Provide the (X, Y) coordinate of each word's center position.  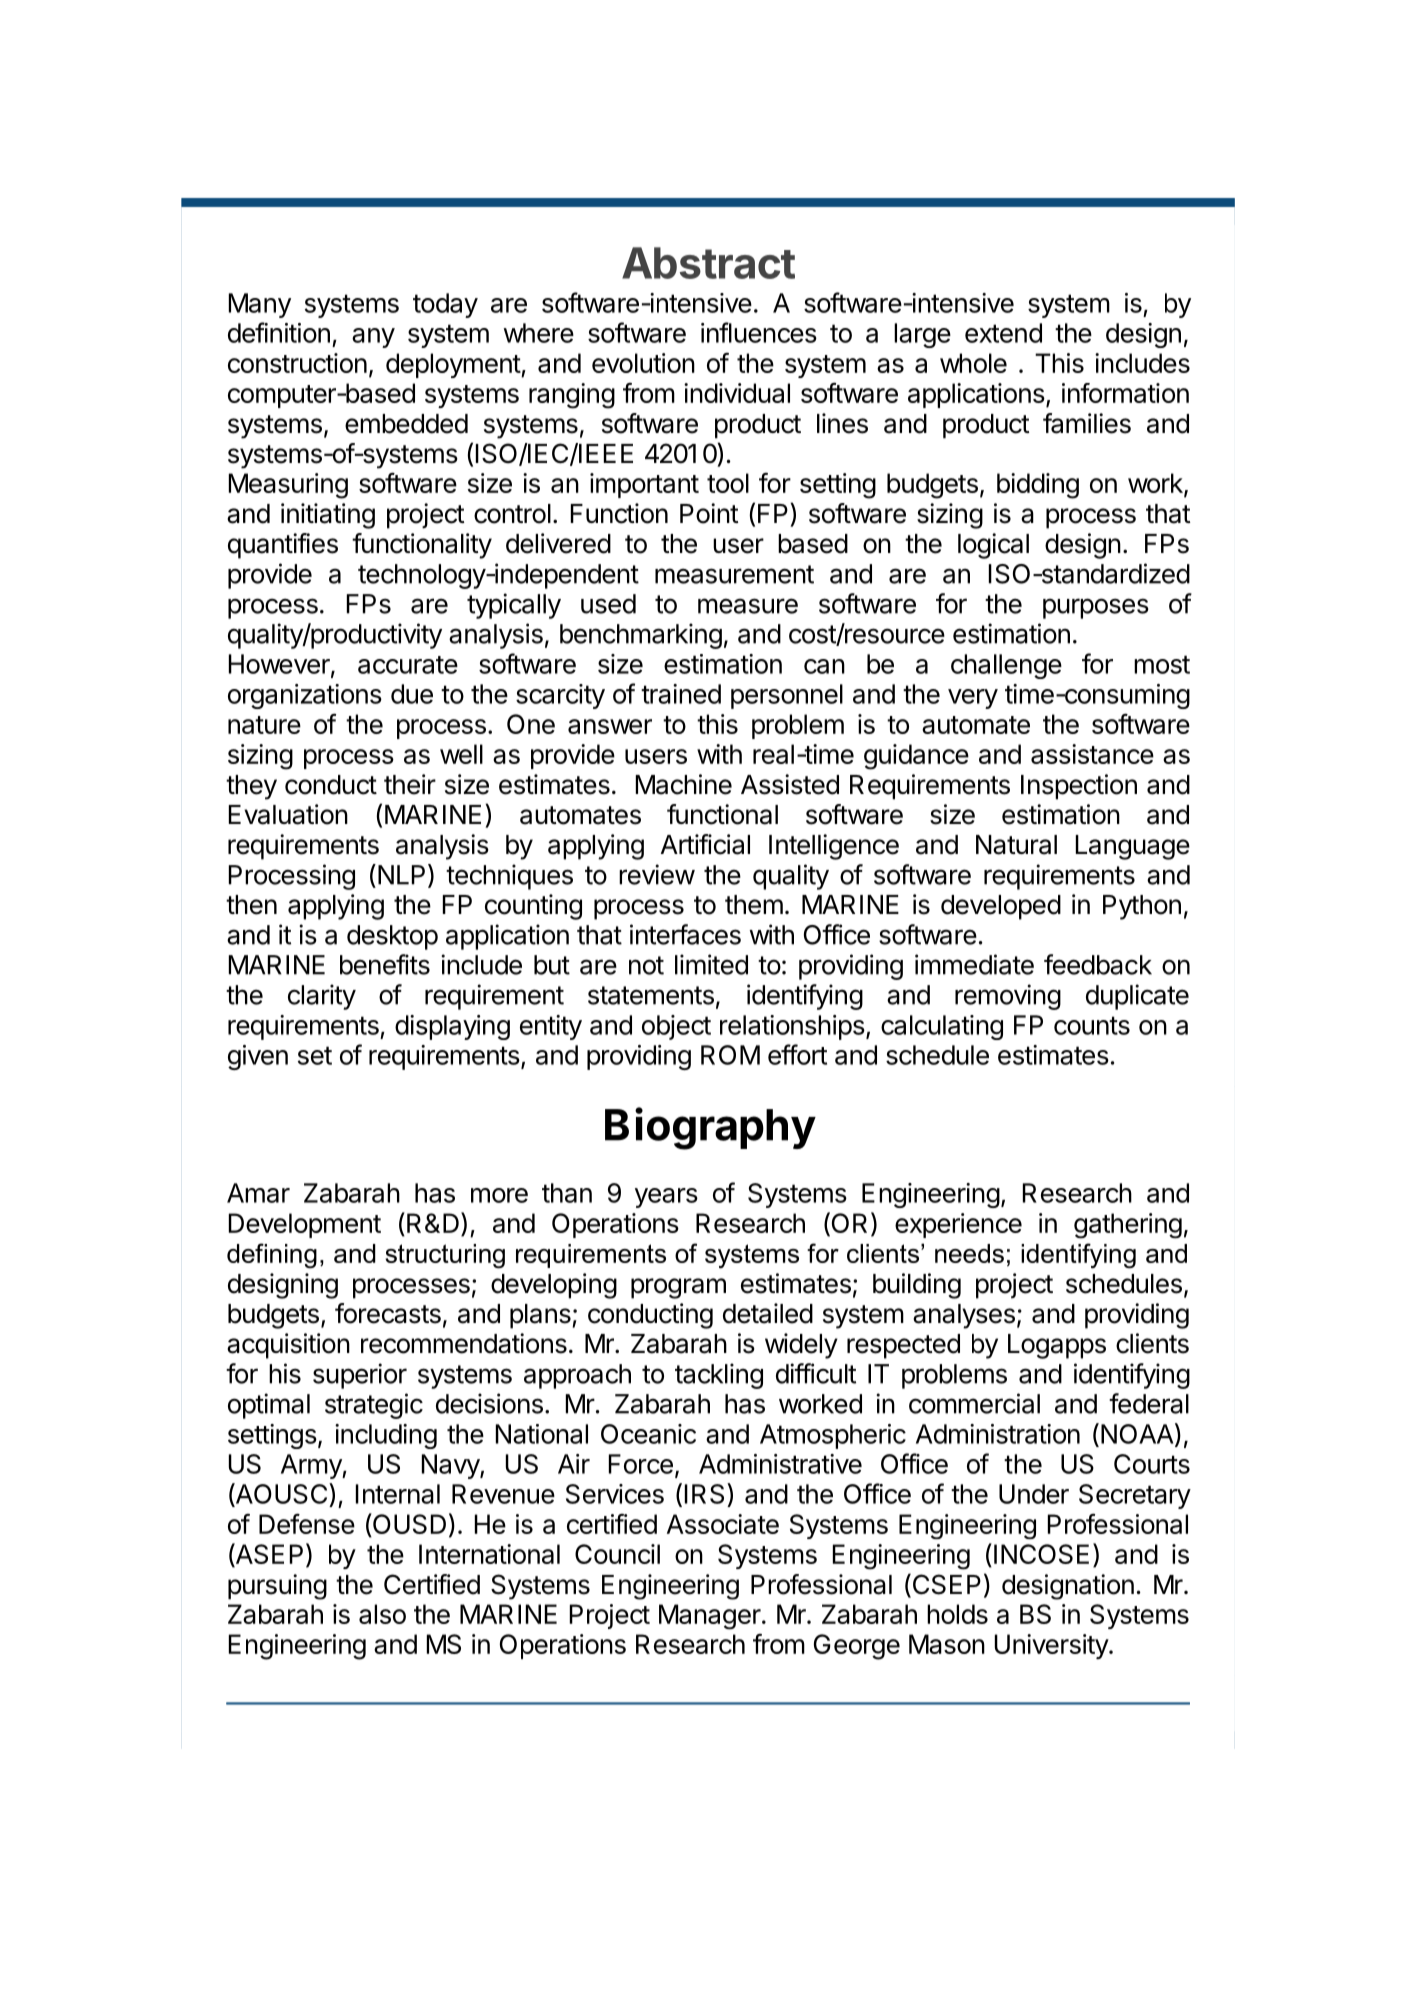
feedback (1098, 964)
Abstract (708, 263)
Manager (710, 1617)
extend (1003, 333)
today (445, 305)
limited (711, 964)
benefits (385, 964)
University (1052, 1646)
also (382, 1614)
